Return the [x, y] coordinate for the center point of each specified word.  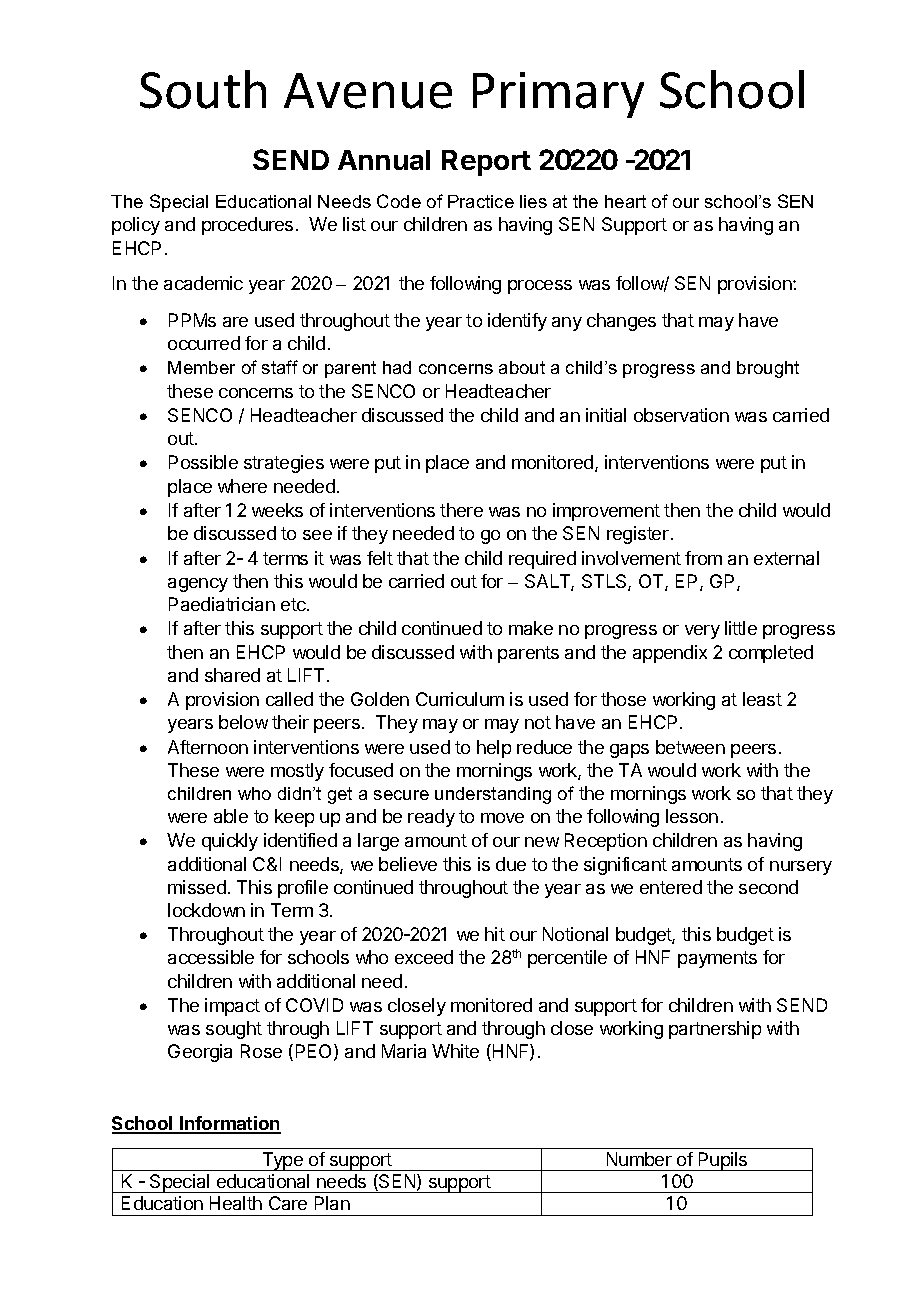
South [203, 89]
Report [486, 163]
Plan [332, 1203]
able [231, 816]
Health [236, 1203]
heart [625, 201]
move [502, 818]
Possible [203, 462]
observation [681, 415]
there [461, 510]
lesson [692, 816]
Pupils [723, 1161]
